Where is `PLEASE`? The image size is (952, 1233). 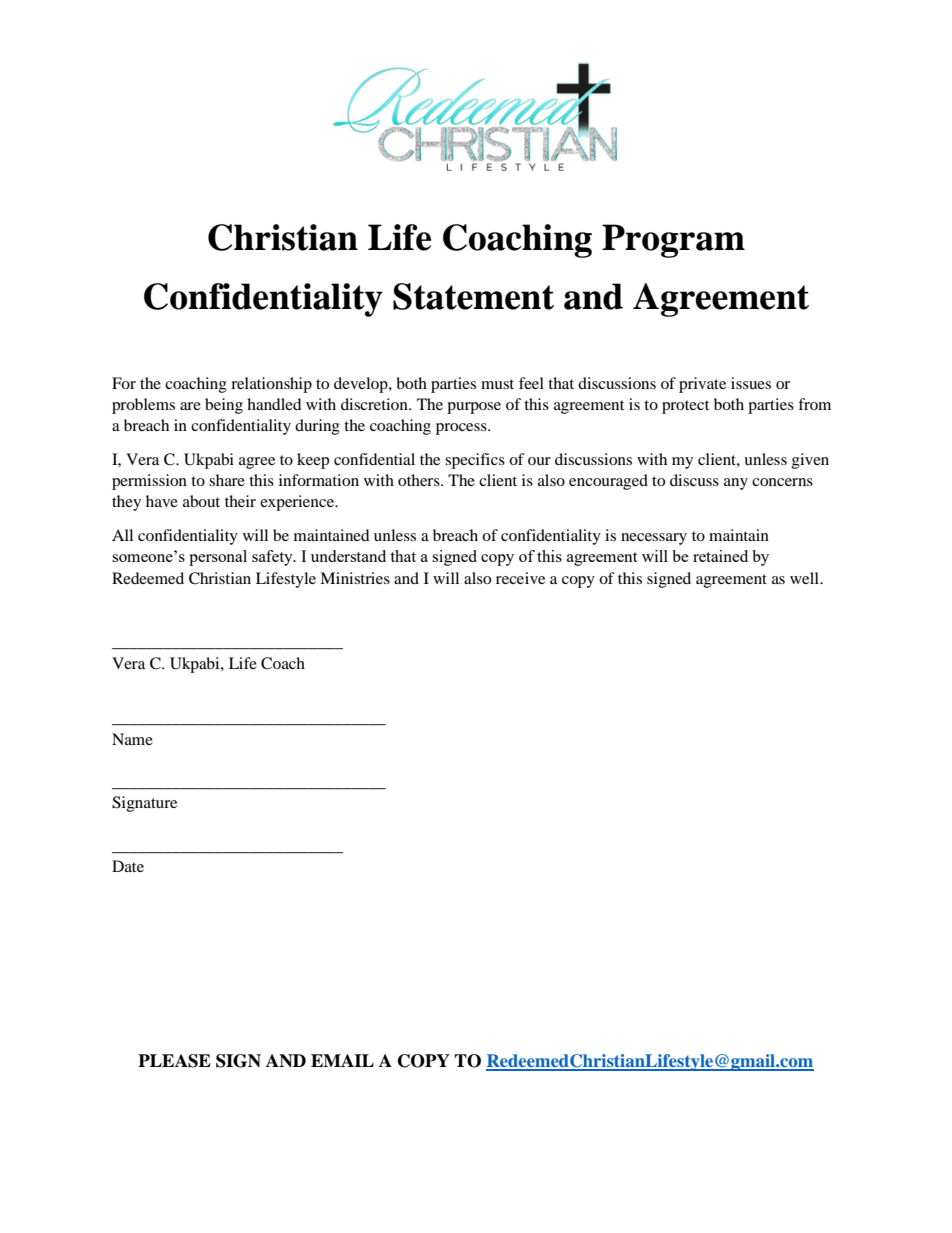
PLEASE is located at coordinates (174, 1061).
